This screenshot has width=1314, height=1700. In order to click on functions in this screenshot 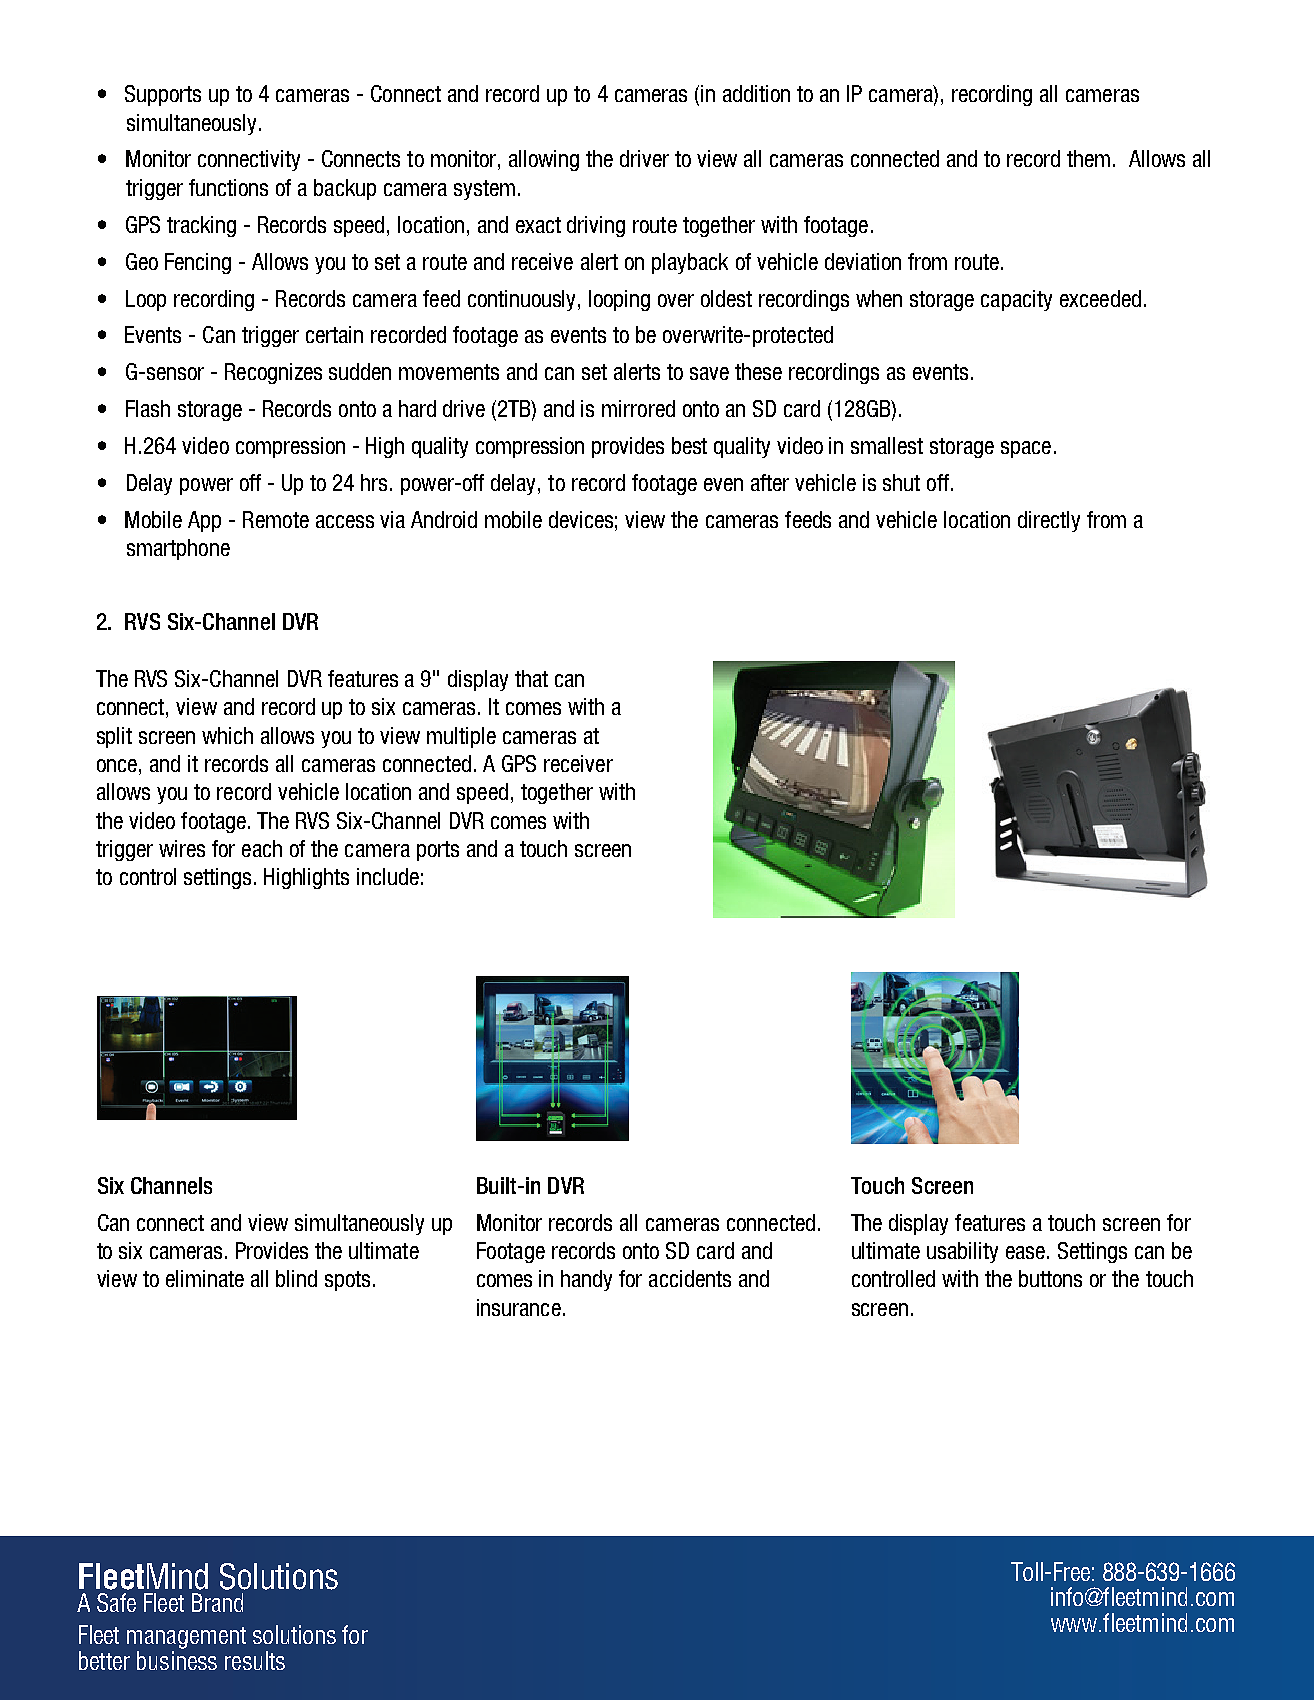, I will do `click(228, 187)`.
